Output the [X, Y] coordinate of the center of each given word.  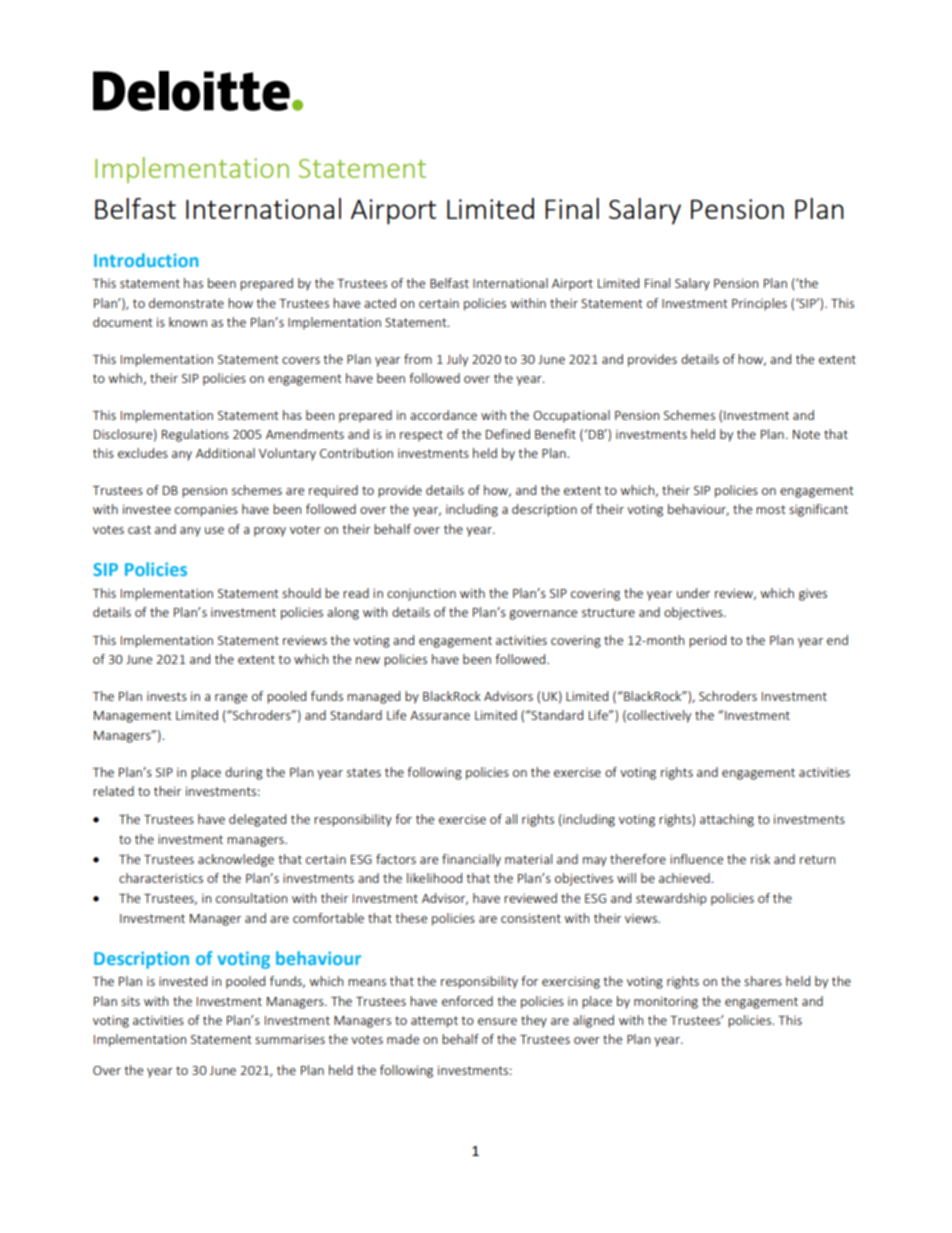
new [368, 660]
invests [167, 696]
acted [380, 303]
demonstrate [186, 303]
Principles [759, 304]
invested [183, 981]
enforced [467, 1001]
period [707, 641]
